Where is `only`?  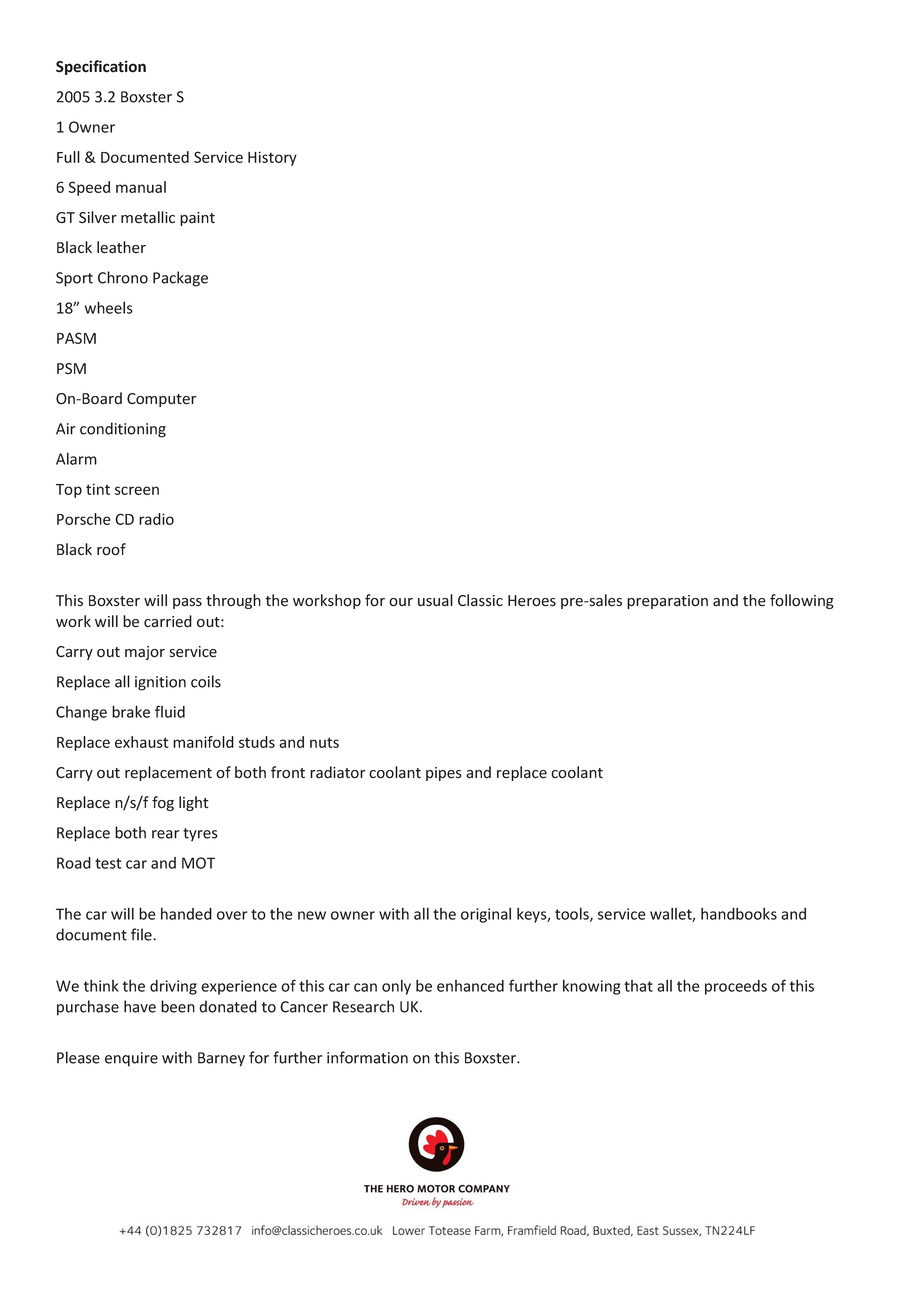 only is located at coordinates (396, 987).
